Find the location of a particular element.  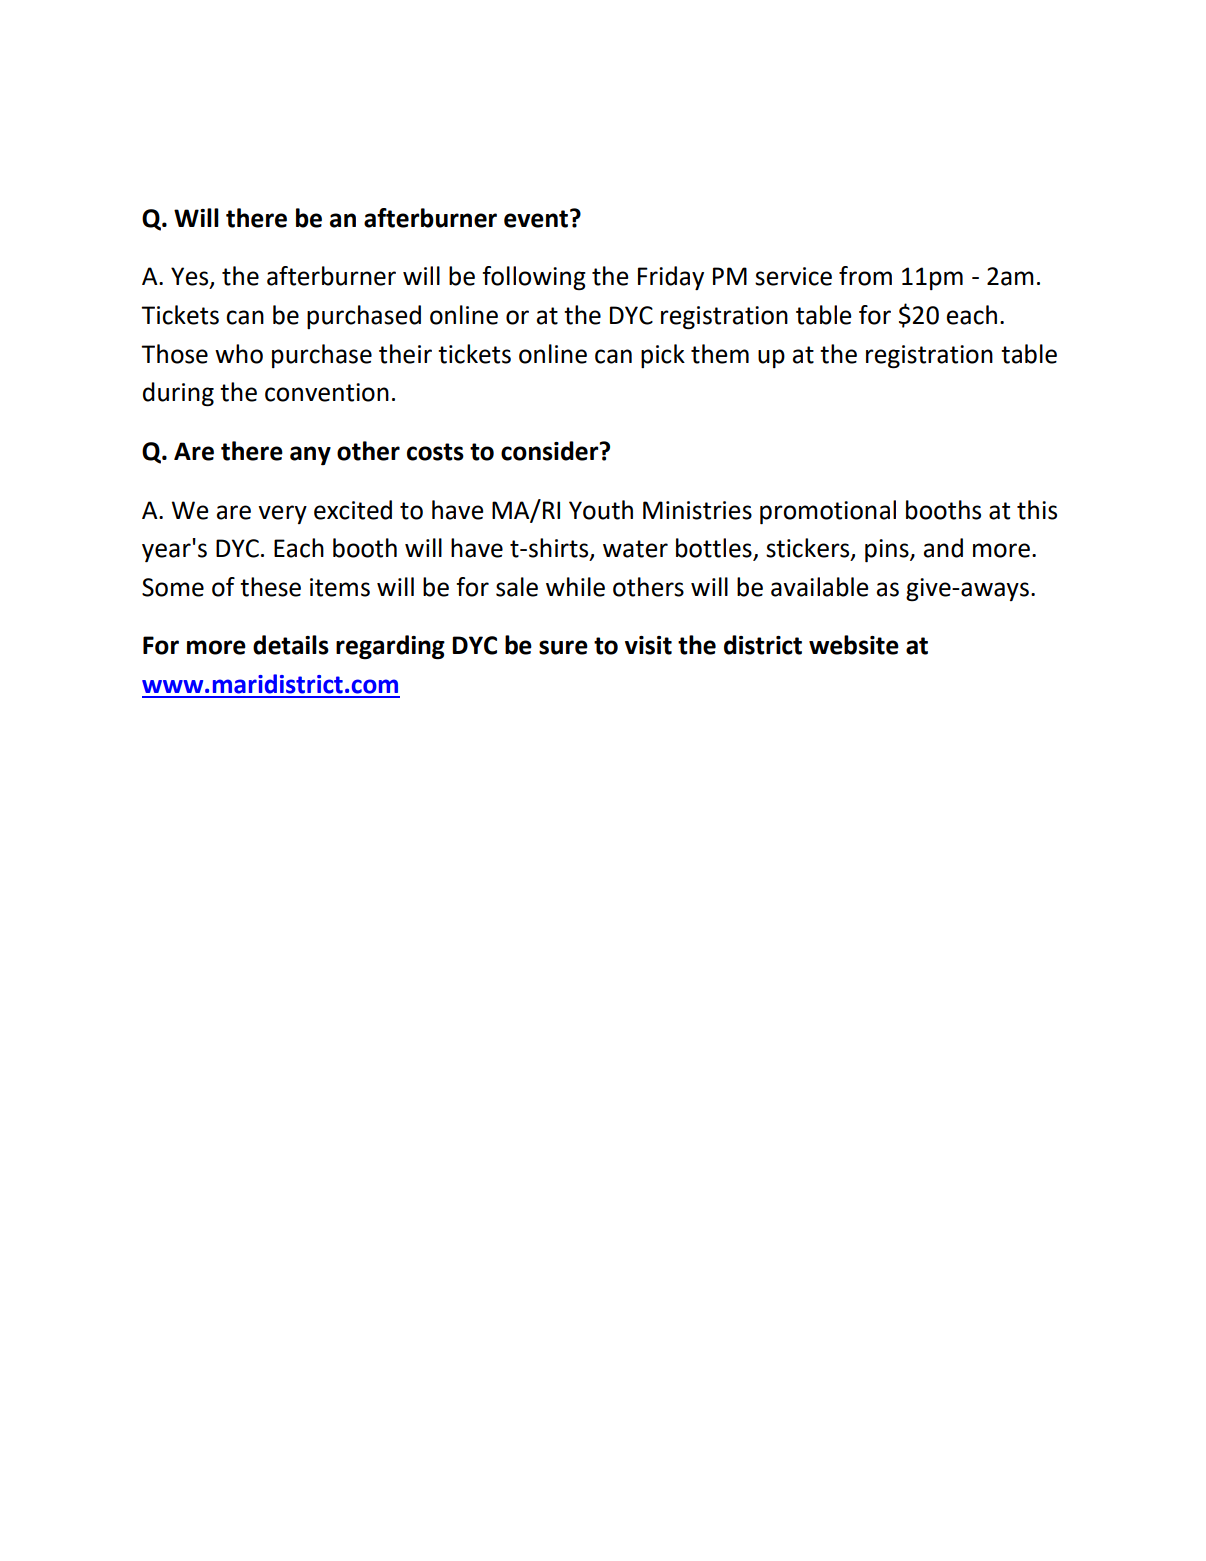

this is located at coordinates (1037, 510).
